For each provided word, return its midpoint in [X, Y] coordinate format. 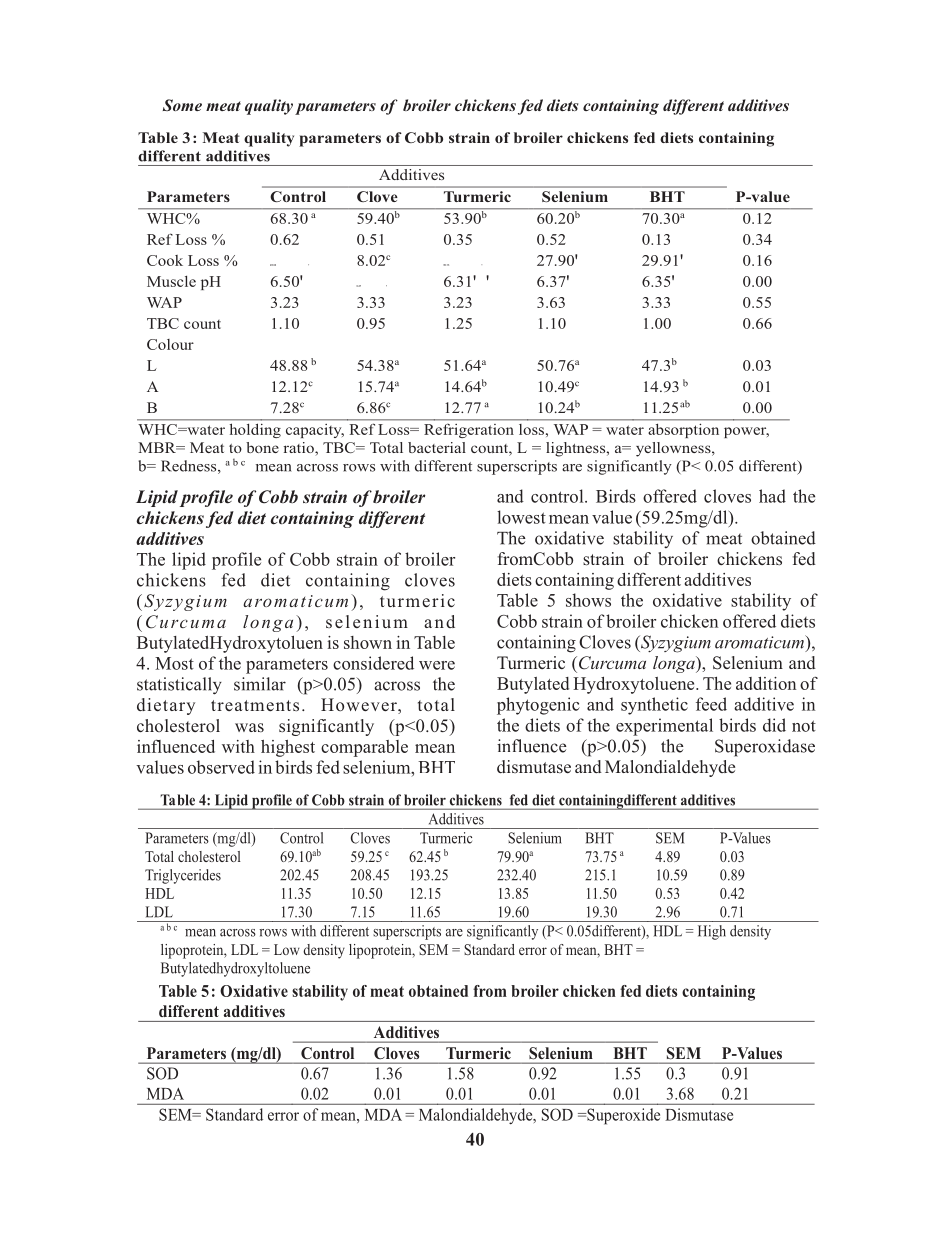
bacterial [437, 447]
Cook [165, 260]
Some [182, 105]
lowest [521, 517]
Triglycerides [183, 876]
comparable [364, 748]
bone [262, 447]
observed [221, 767]
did [774, 725]
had [772, 496]
